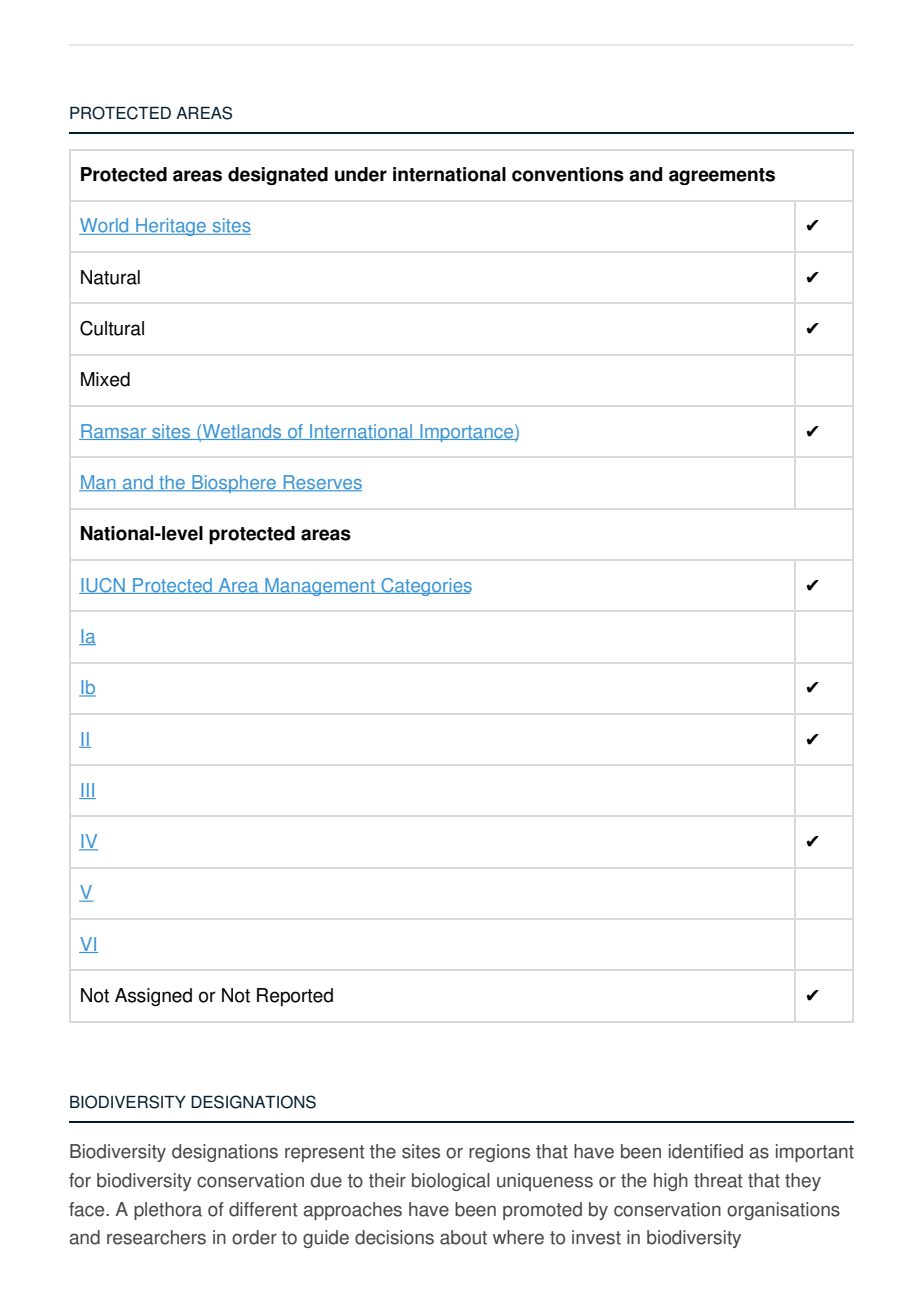  I want to click on Assigned, so click(153, 997).
